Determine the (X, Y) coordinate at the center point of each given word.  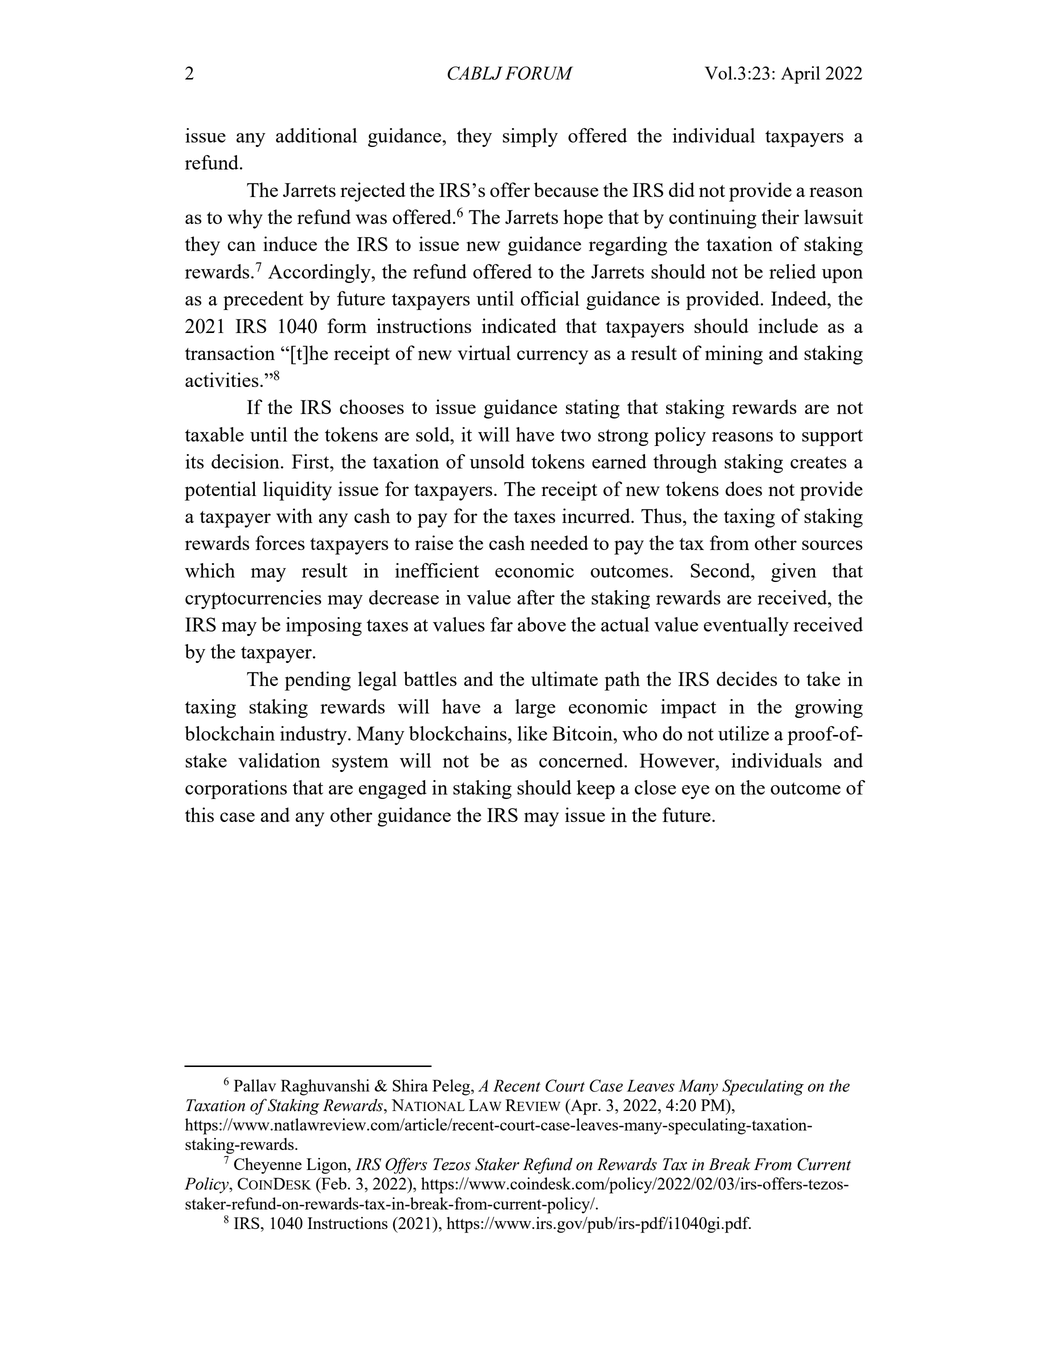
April (800, 75)
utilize (743, 733)
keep (596, 789)
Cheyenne (268, 1166)
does (743, 488)
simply (530, 137)
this (199, 814)
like (532, 733)
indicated (519, 325)
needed (559, 542)
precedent (263, 300)
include (788, 325)
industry (314, 735)
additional (316, 135)
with (294, 515)
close (655, 787)
